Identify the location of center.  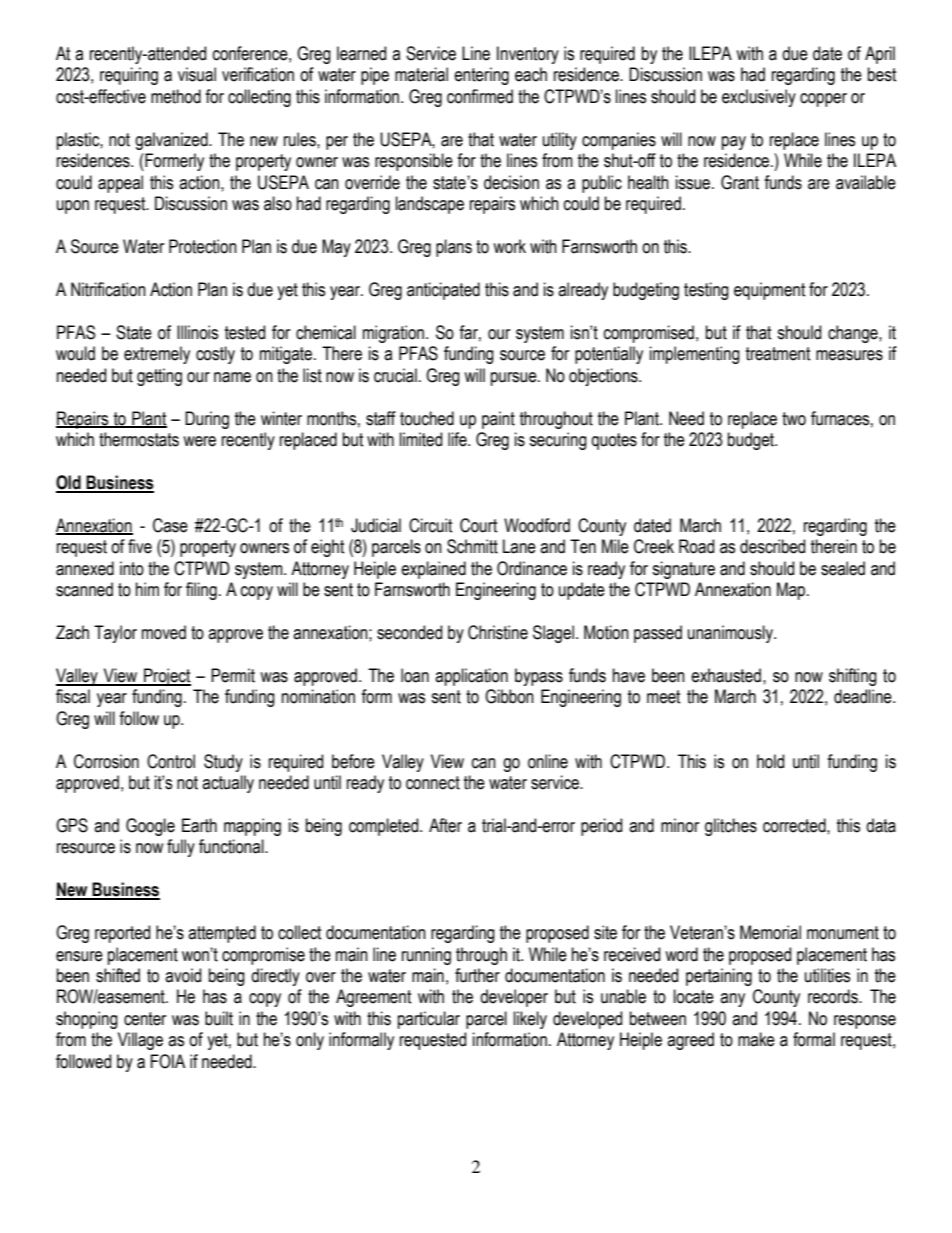
(145, 1019).
